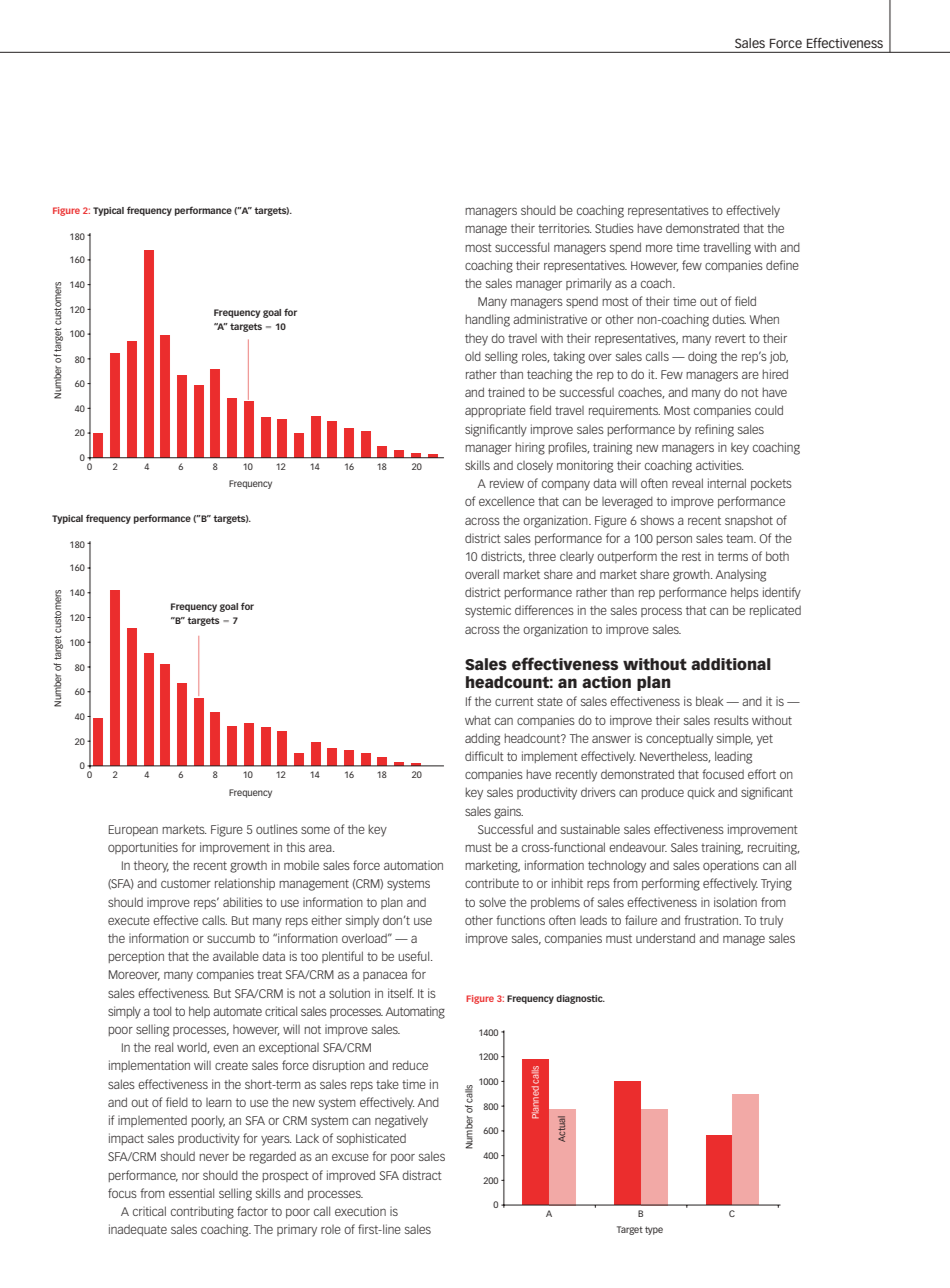 This page has height=1288, width=950. Describe the element at coordinates (488, 320) in the page. I see `handling` at that location.
